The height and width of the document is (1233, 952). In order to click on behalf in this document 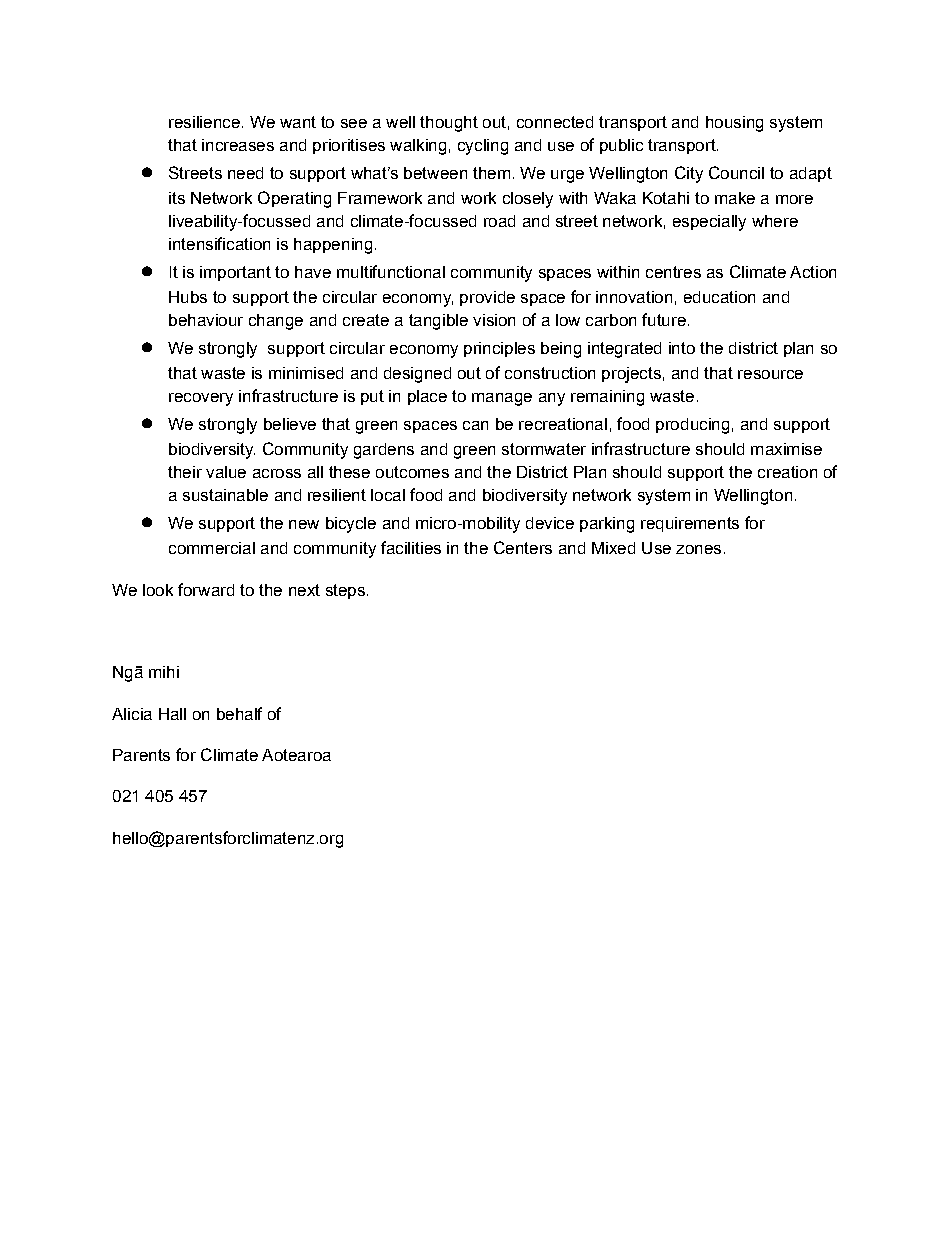, I will do `click(239, 713)`.
